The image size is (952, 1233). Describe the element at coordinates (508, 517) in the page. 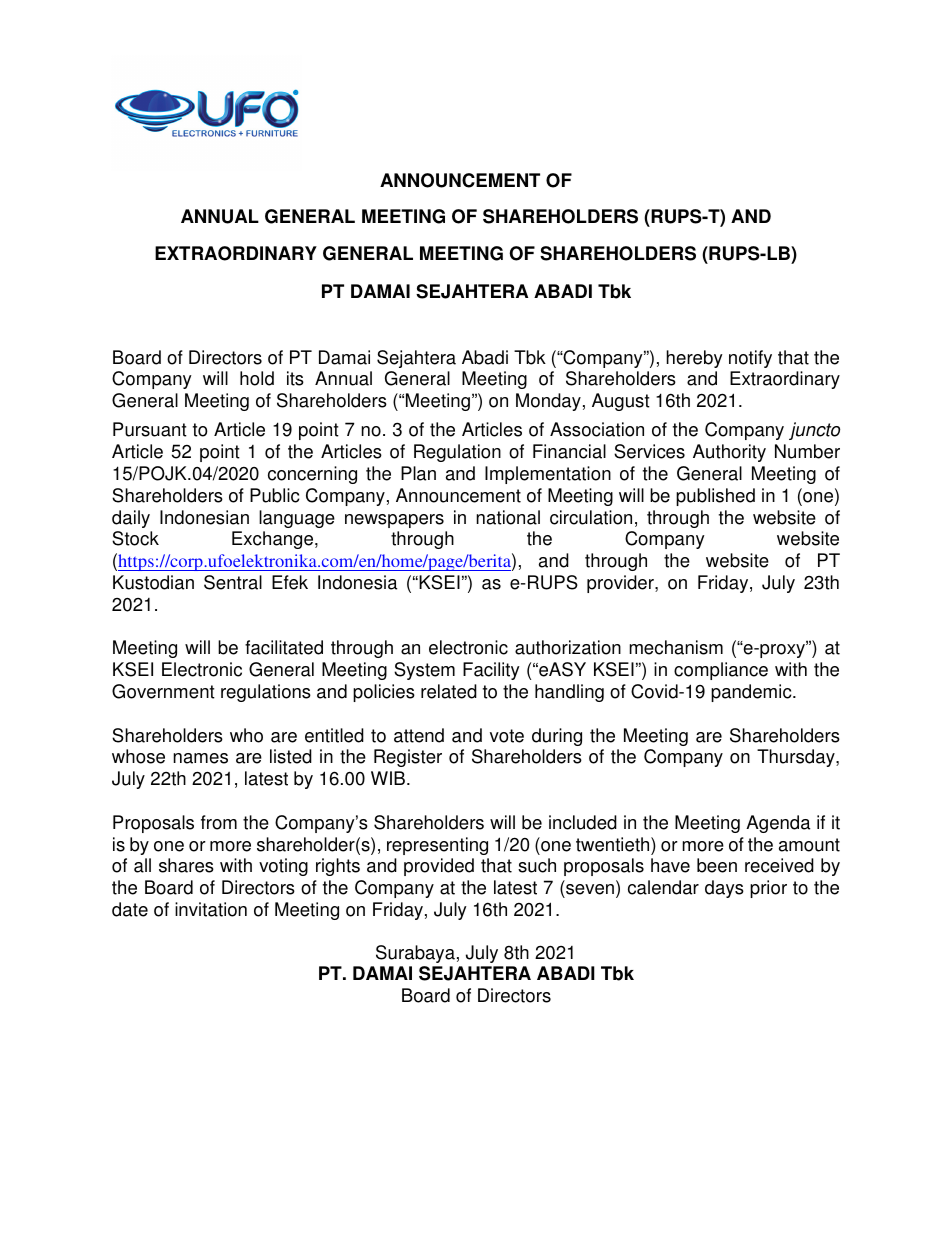

I see `national` at that location.
